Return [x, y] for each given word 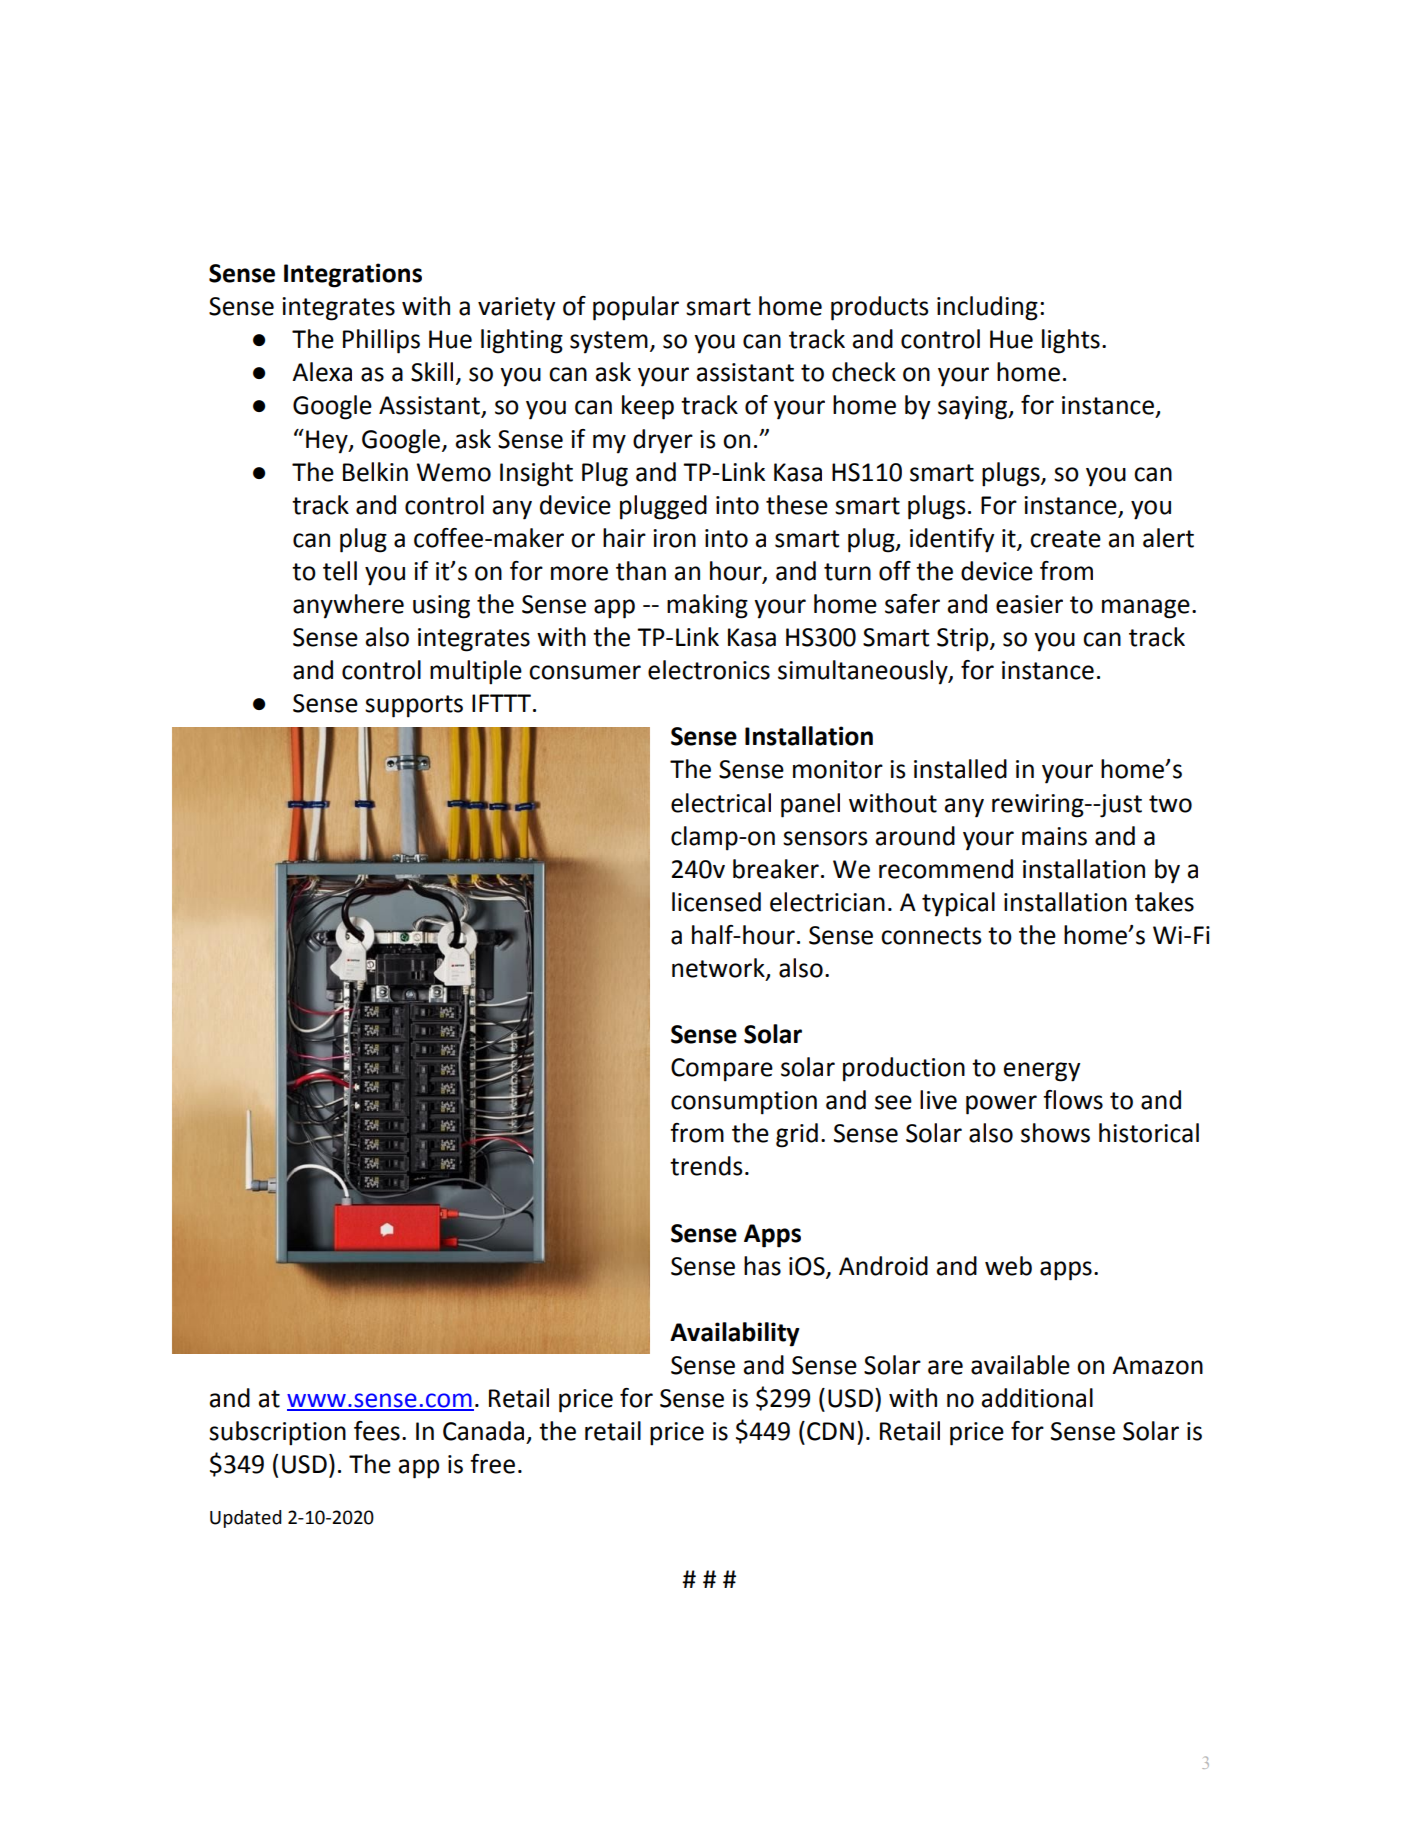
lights [1071, 341]
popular [636, 308]
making [707, 606]
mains [1054, 836]
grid [797, 1135]
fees [377, 1431]
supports [414, 706]
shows [1055, 1133]
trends [706, 1166]
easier [1029, 604]
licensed [716, 902]
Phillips [381, 341]
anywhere [348, 606]
